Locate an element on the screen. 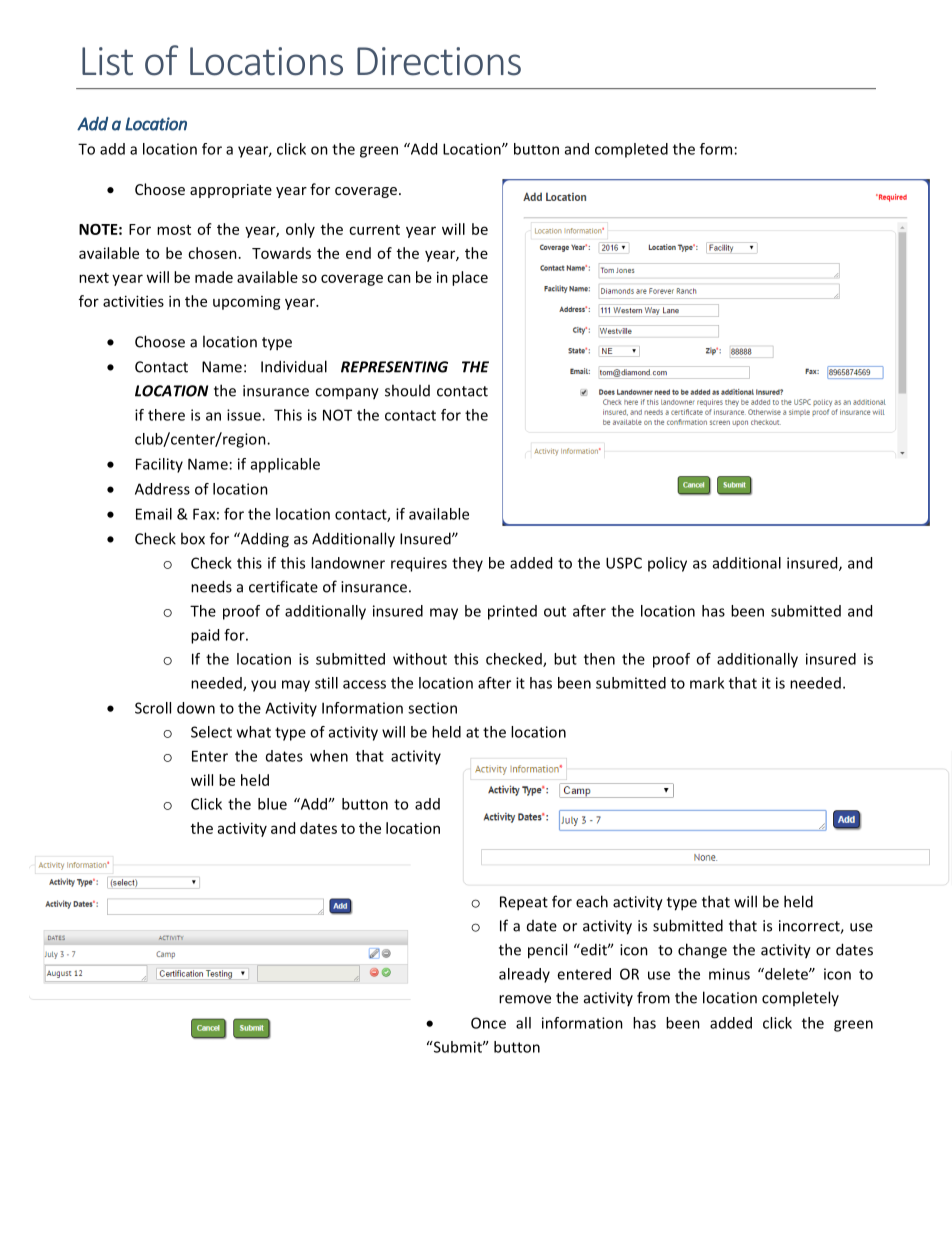 The height and width of the screenshot is (1233, 952). section is located at coordinates (432, 708).
